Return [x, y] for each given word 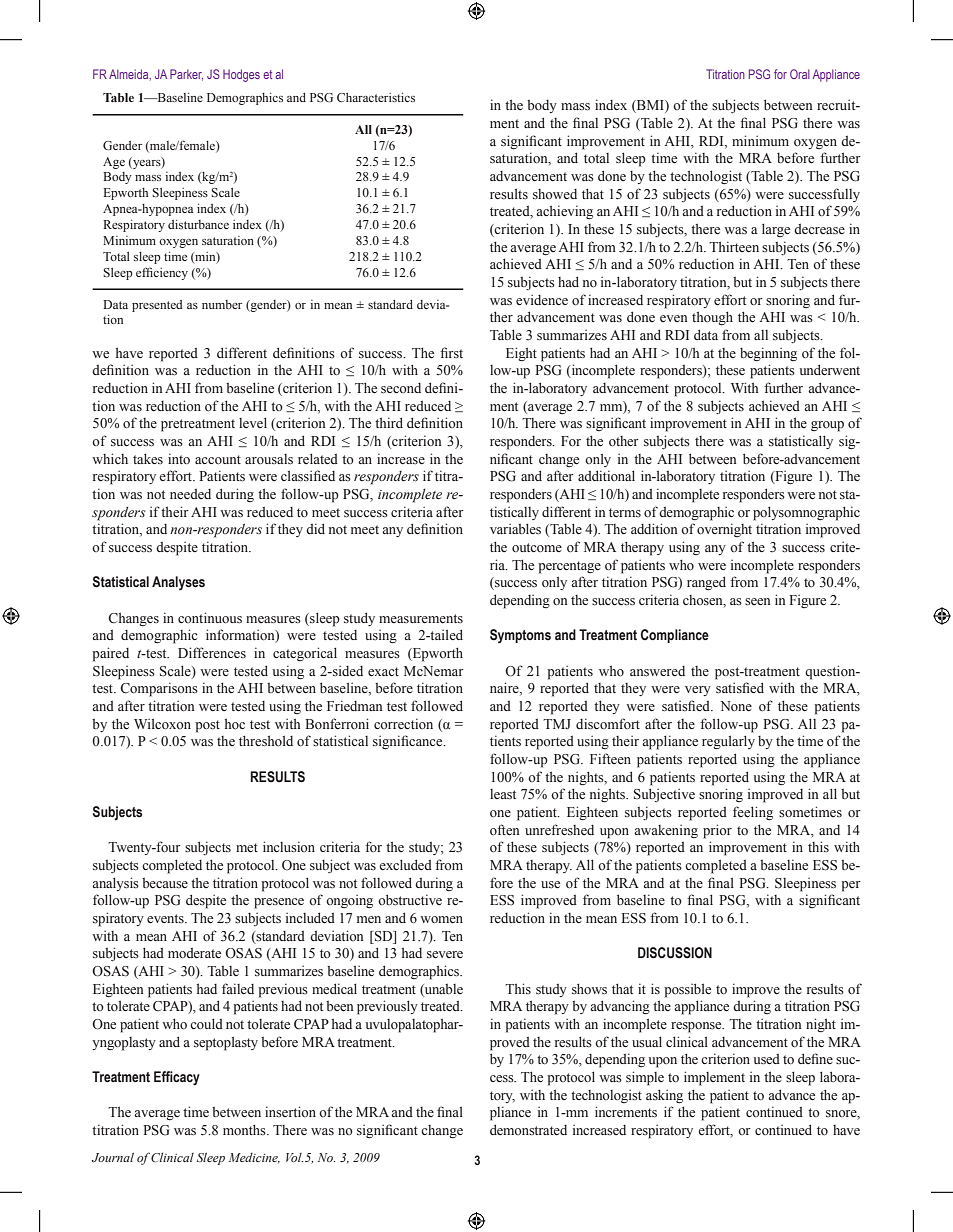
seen [758, 602]
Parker [186, 75]
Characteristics [376, 97]
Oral [800, 74]
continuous [210, 618]
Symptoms [520, 636]
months [245, 1130]
